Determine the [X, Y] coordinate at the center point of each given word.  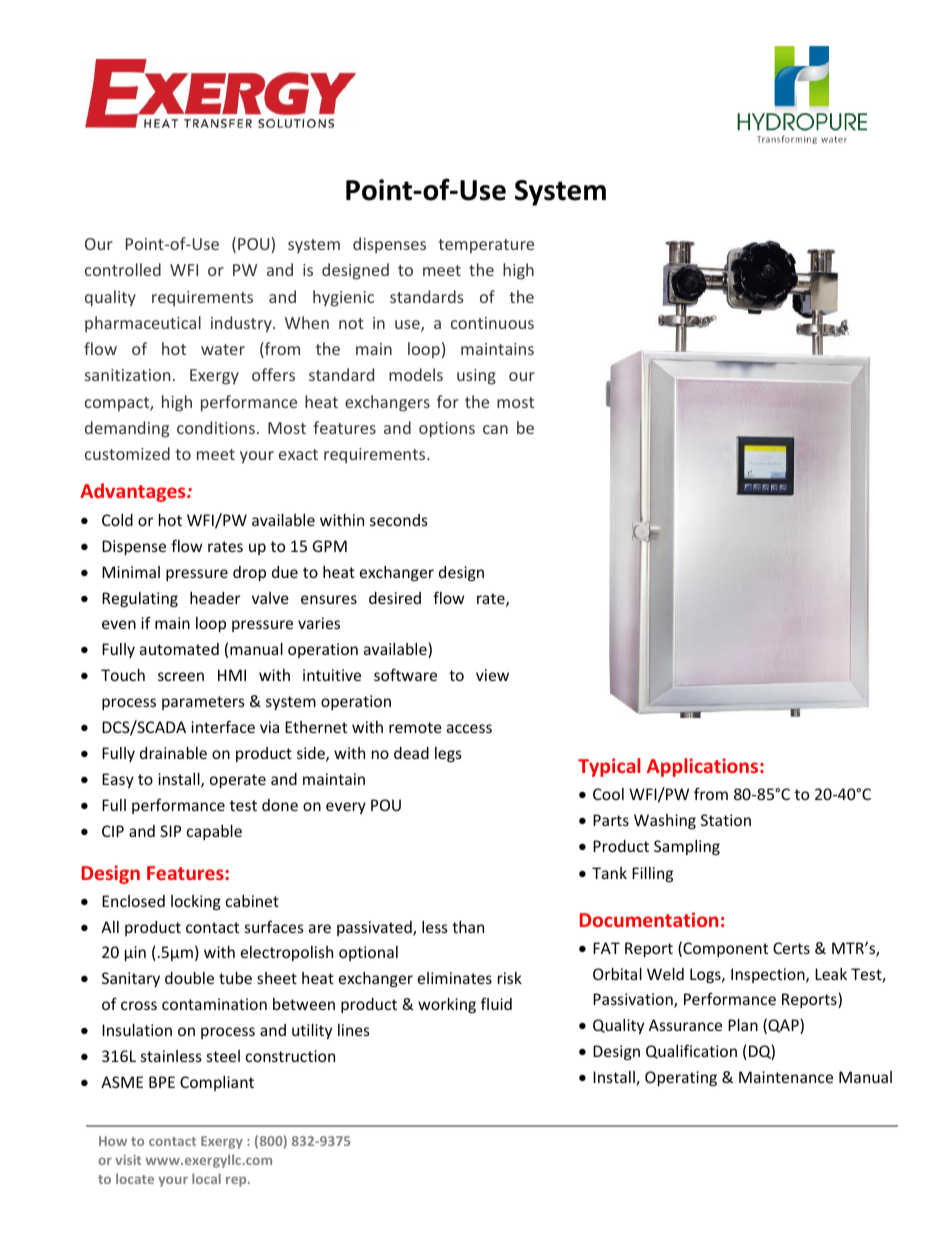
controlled [123, 269]
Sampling [687, 847]
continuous [492, 323]
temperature [486, 246]
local [206, 1178]
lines [354, 1030]
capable [214, 832]
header [215, 598]
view [492, 675]
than [468, 927]
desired [395, 598]
